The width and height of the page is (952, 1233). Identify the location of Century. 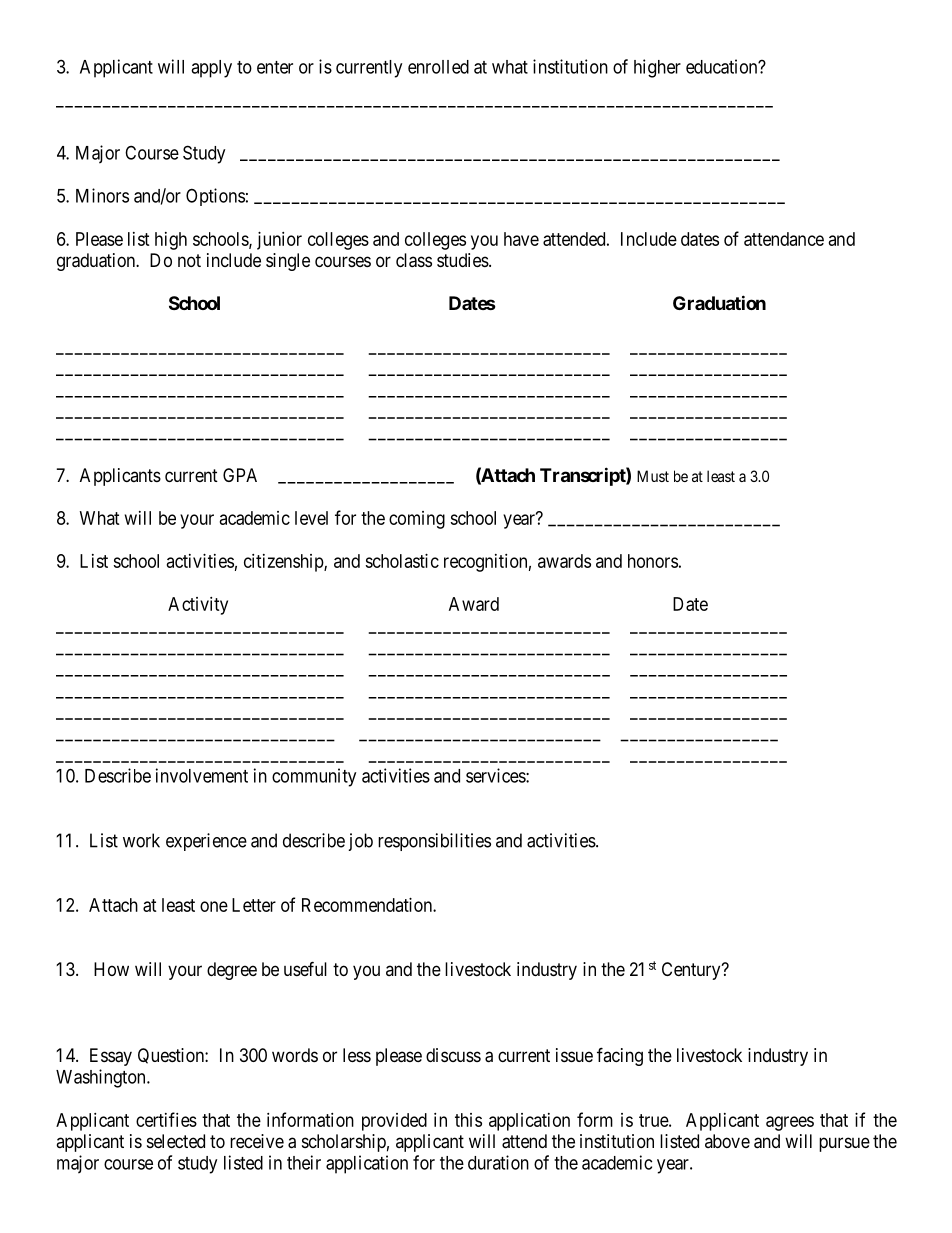
(692, 971).
